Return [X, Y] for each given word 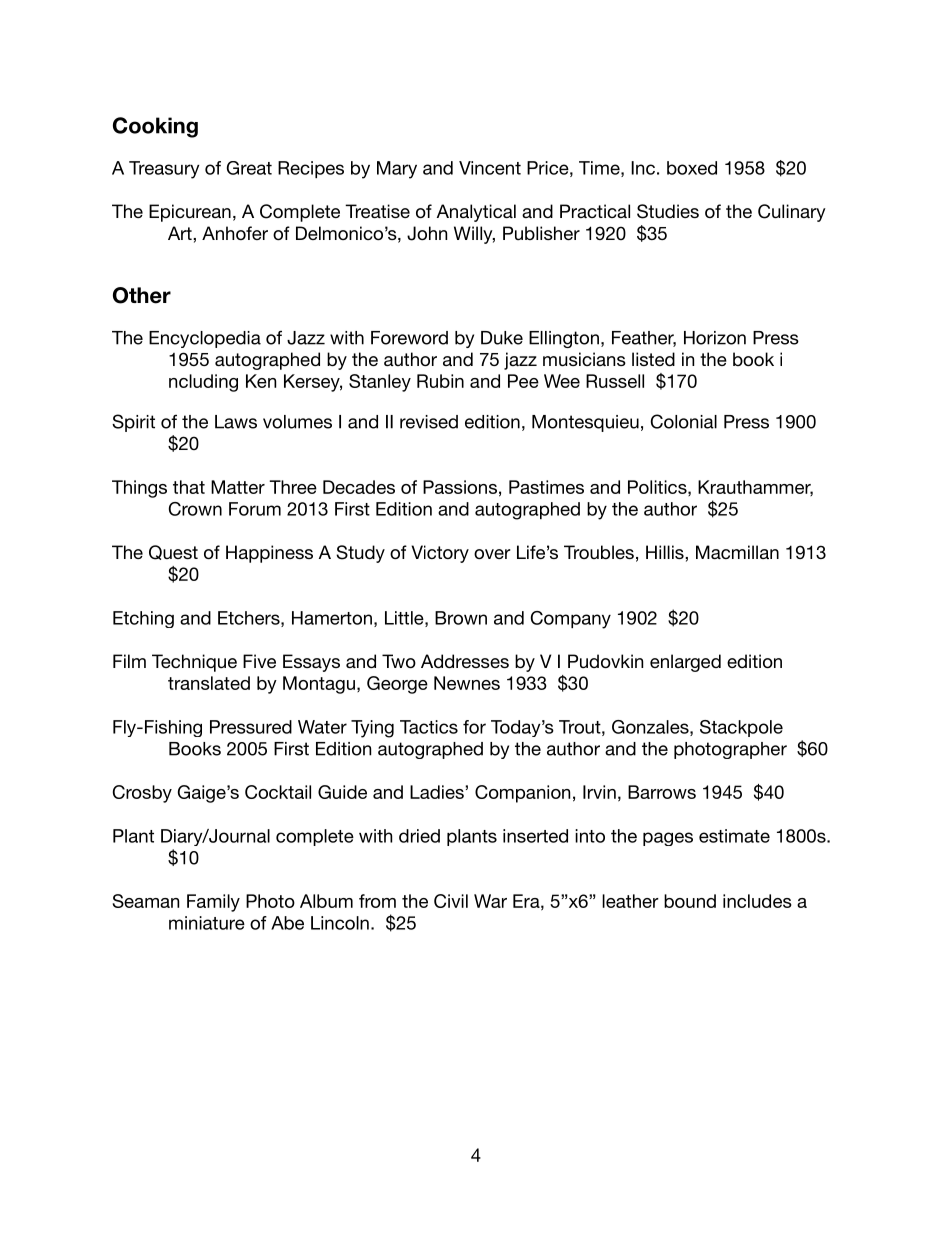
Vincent [490, 168]
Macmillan [737, 552]
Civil [451, 901]
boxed [692, 168]
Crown [195, 509]
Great [249, 168]
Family [213, 903]
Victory [440, 554]
